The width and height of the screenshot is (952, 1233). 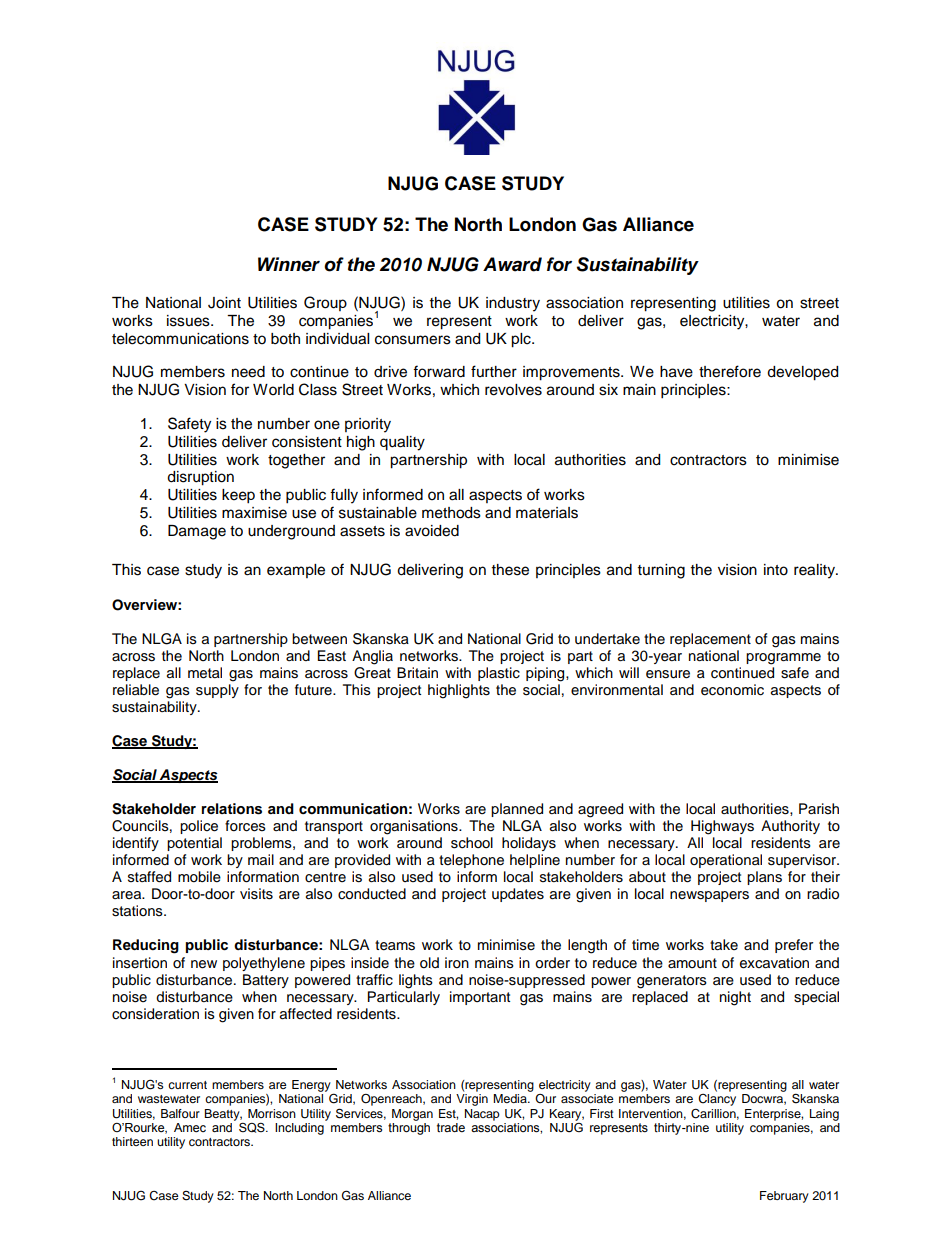 I want to click on SQS, so click(x=253, y=1128).
